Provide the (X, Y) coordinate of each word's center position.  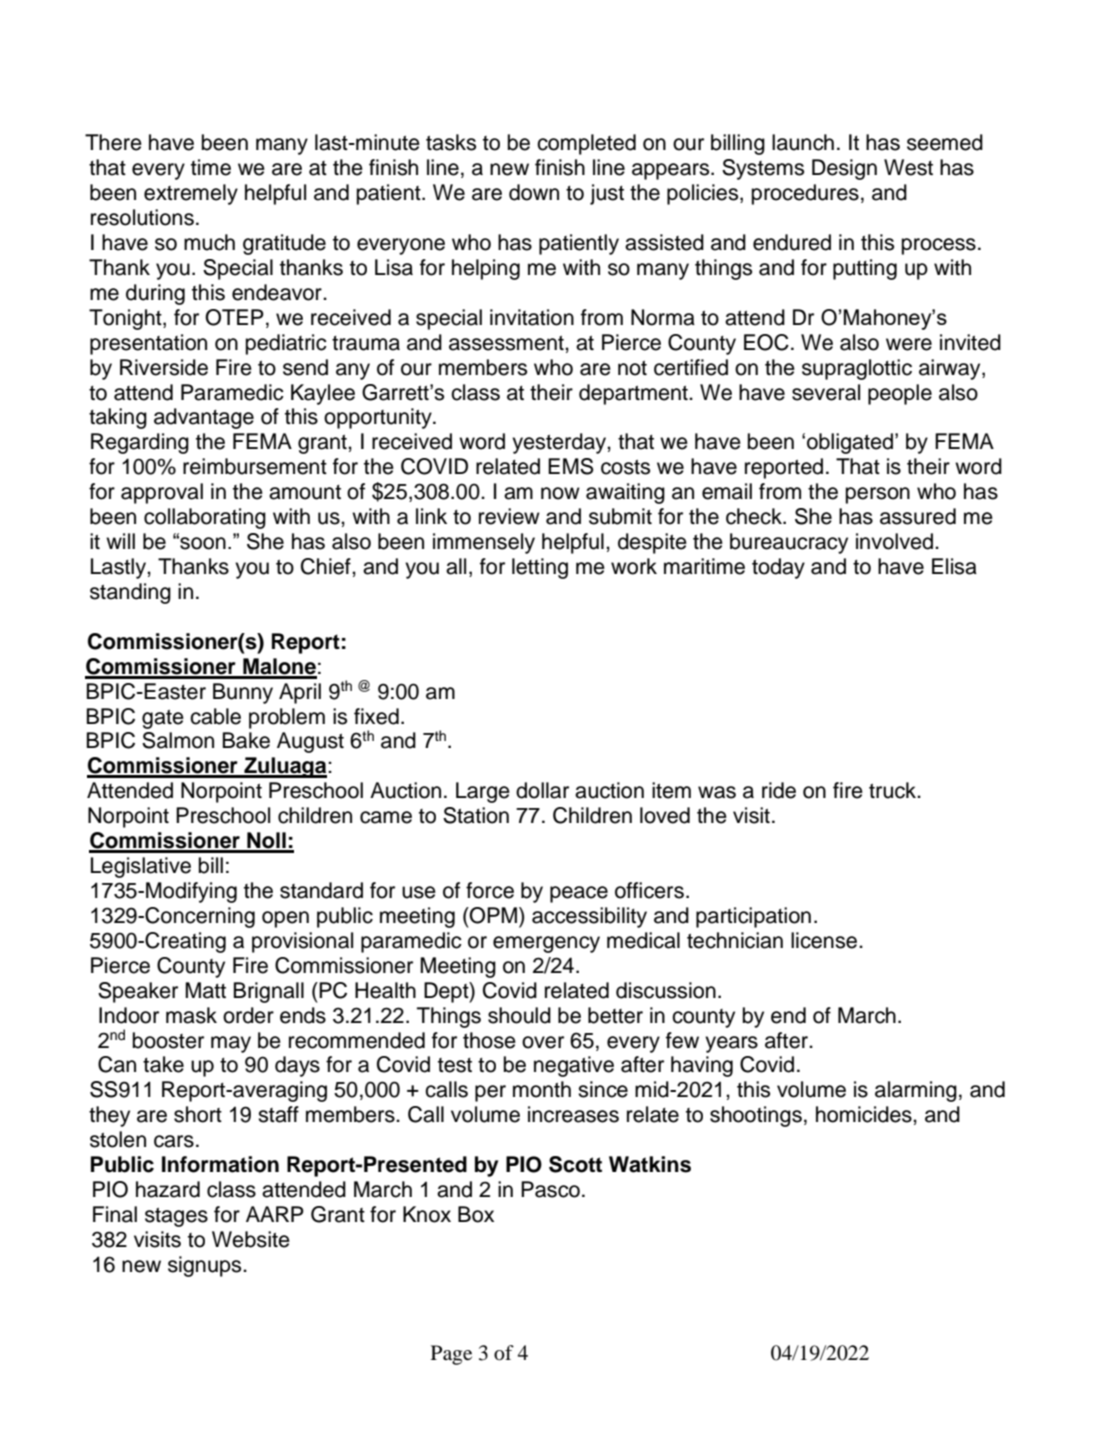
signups (206, 1266)
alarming (916, 1091)
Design (844, 169)
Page (451, 1355)
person (878, 495)
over (543, 1042)
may (231, 1044)
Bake (246, 740)
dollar (542, 790)
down (534, 192)
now (560, 493)
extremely (191, 194)
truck (894, 790)
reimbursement (255, 466)
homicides (865, 1114)
